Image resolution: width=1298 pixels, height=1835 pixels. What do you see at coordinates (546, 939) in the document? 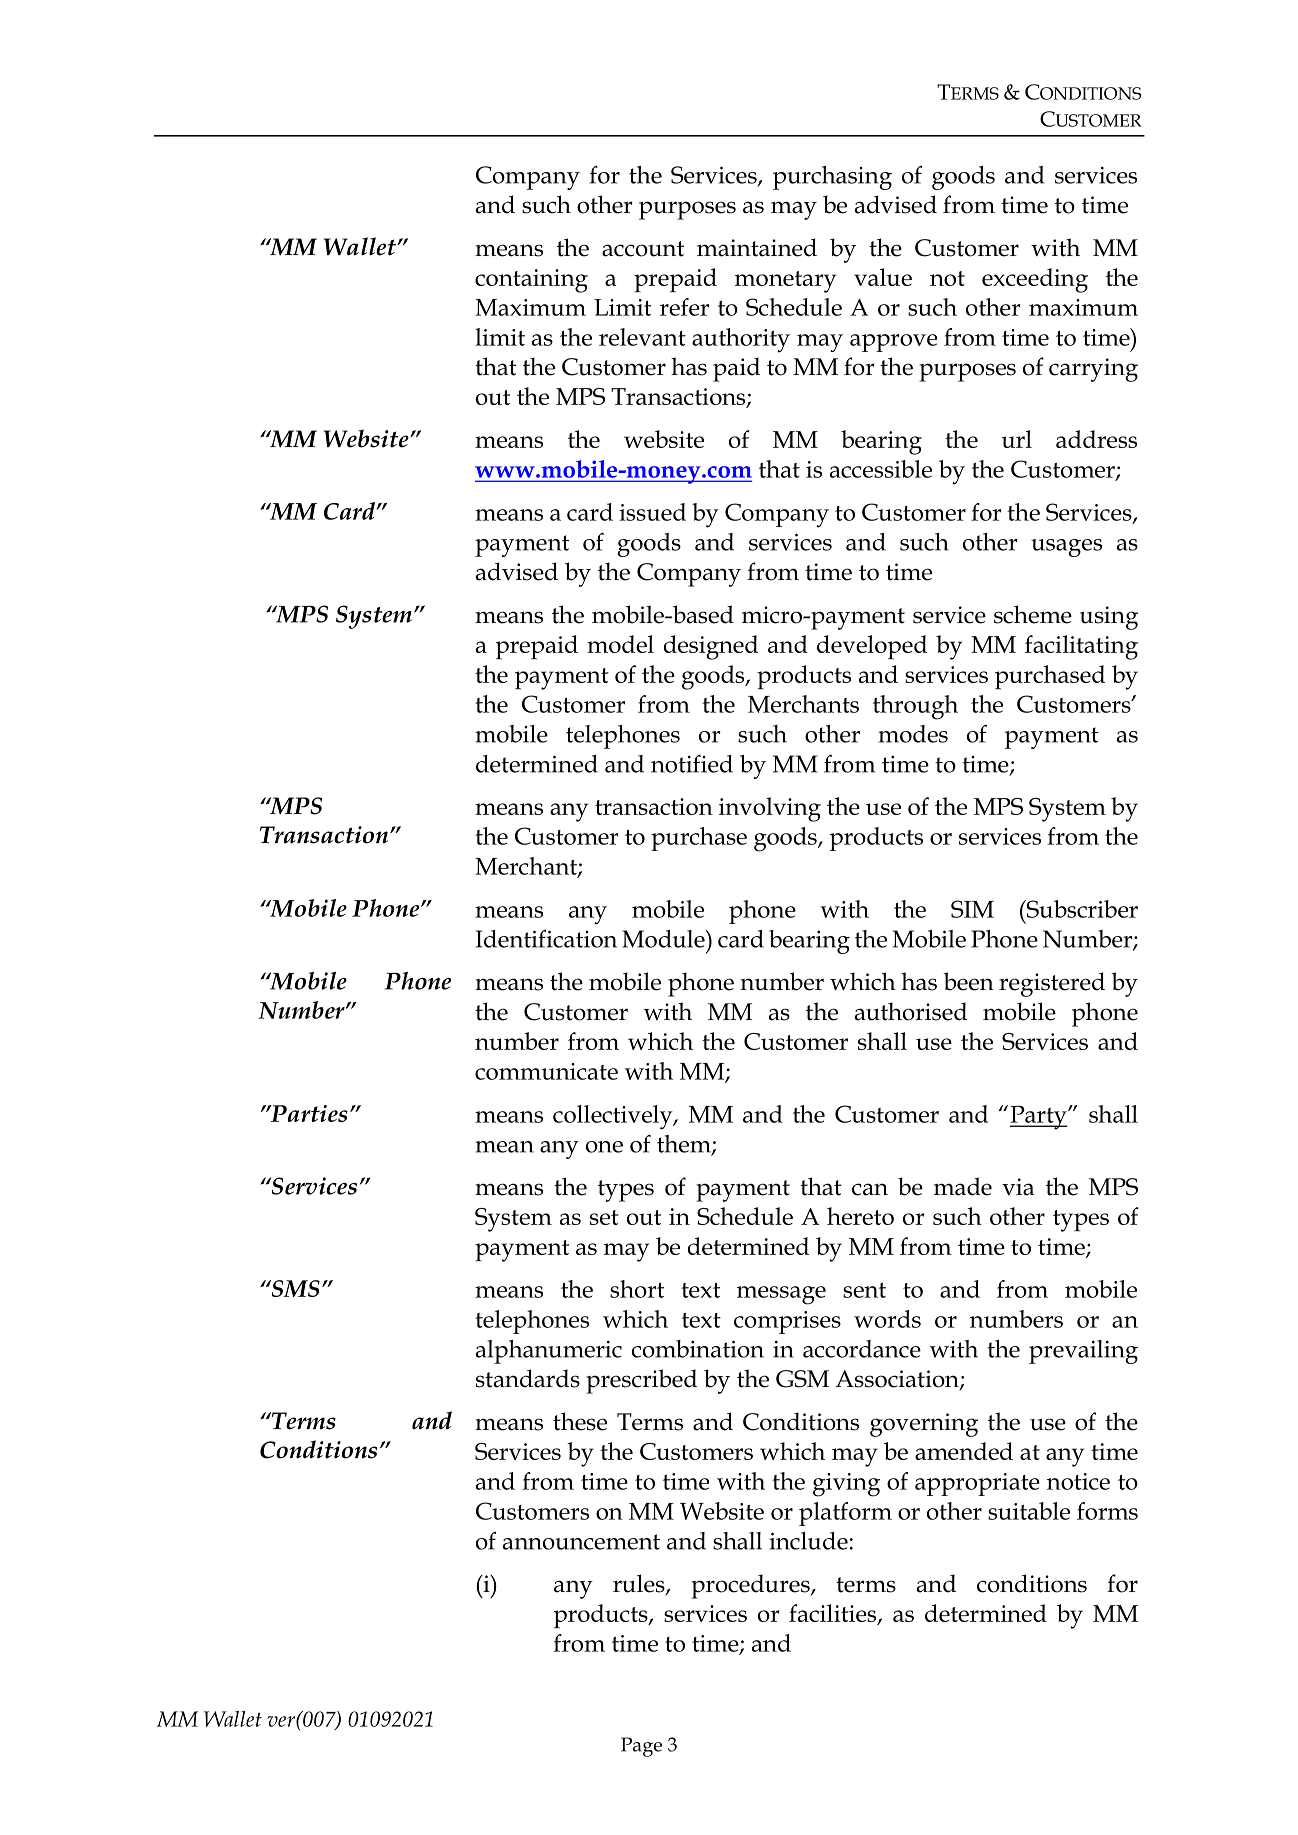
I see `Identification` at bounding box center [546, 939].
